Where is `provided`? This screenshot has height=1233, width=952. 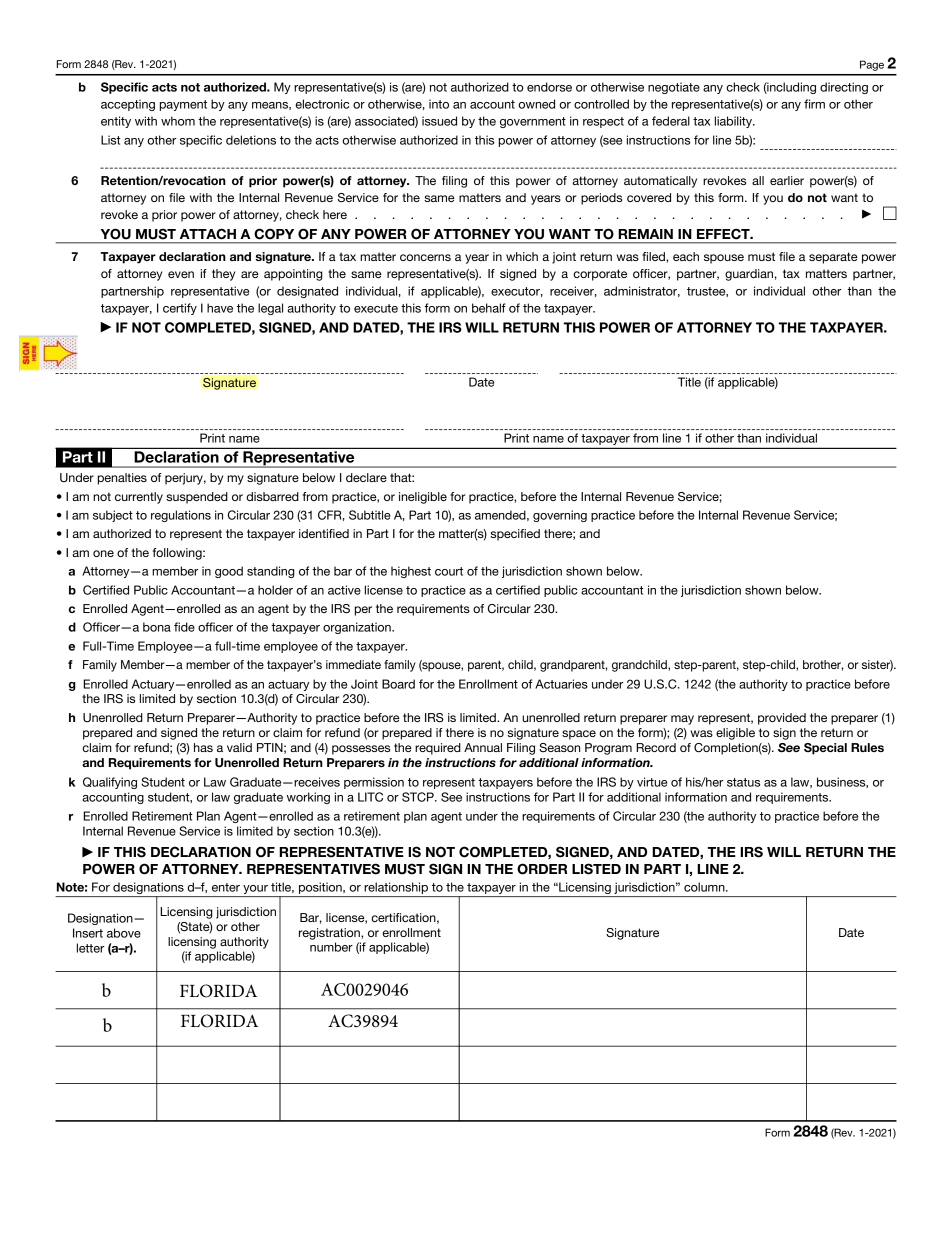
provided is located at coordinates (782, 719).
